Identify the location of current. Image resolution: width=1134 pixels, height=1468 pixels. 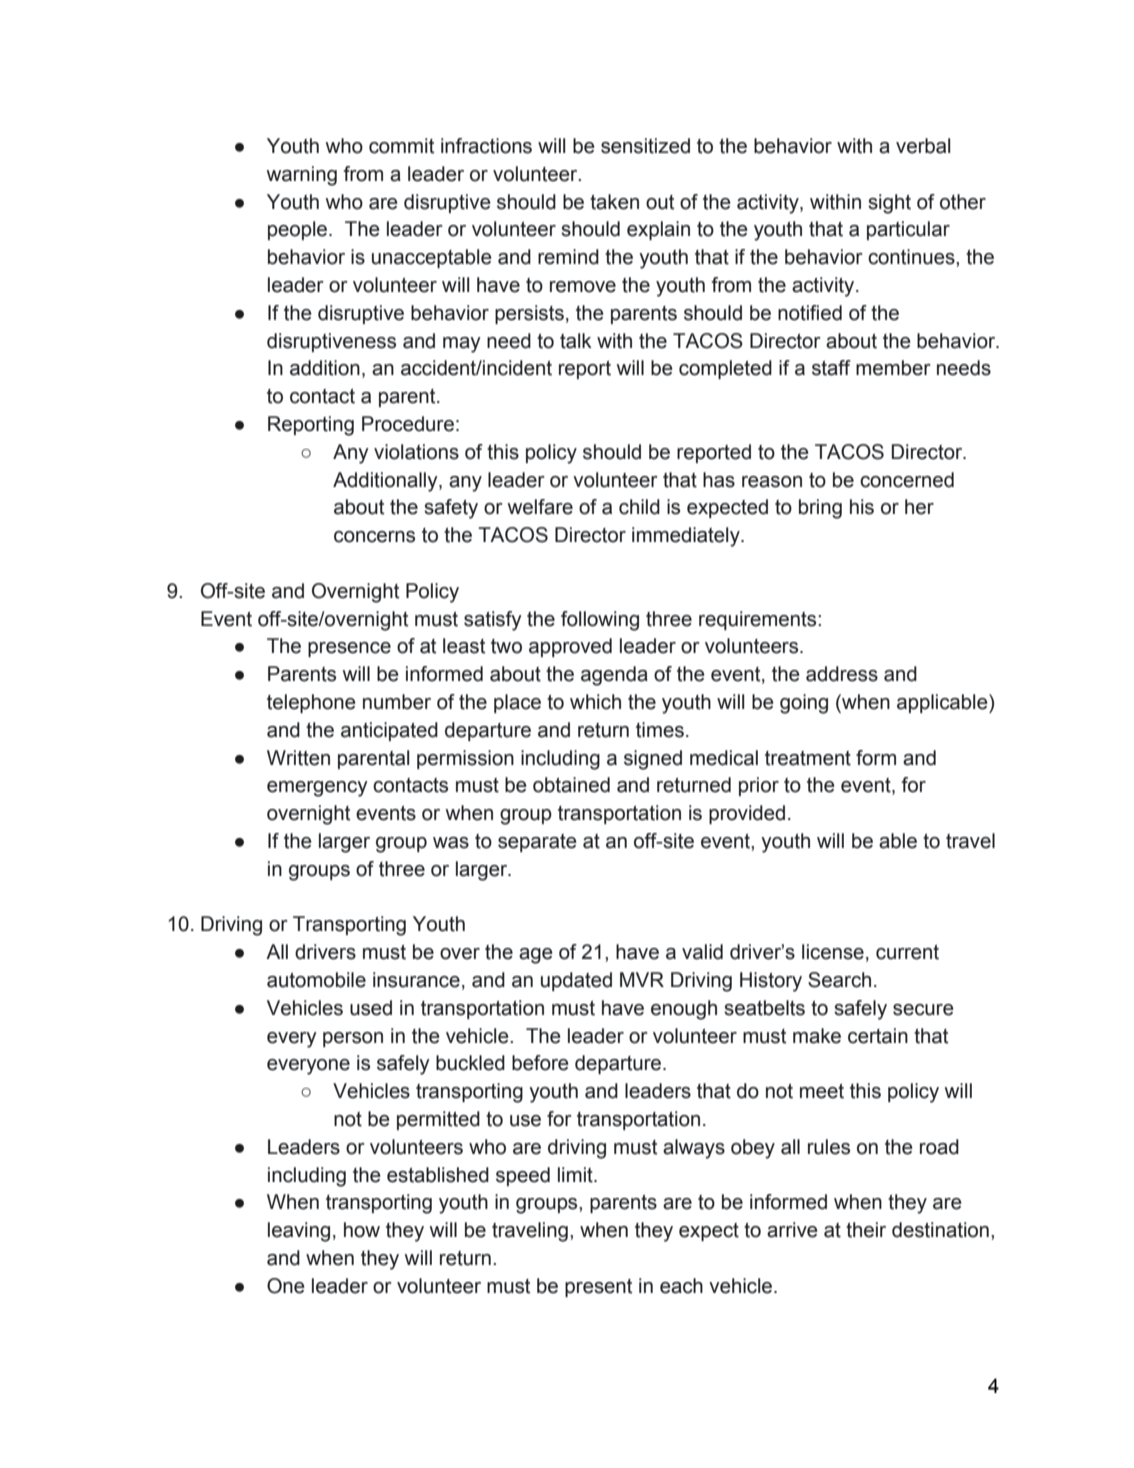
(907, 952).
